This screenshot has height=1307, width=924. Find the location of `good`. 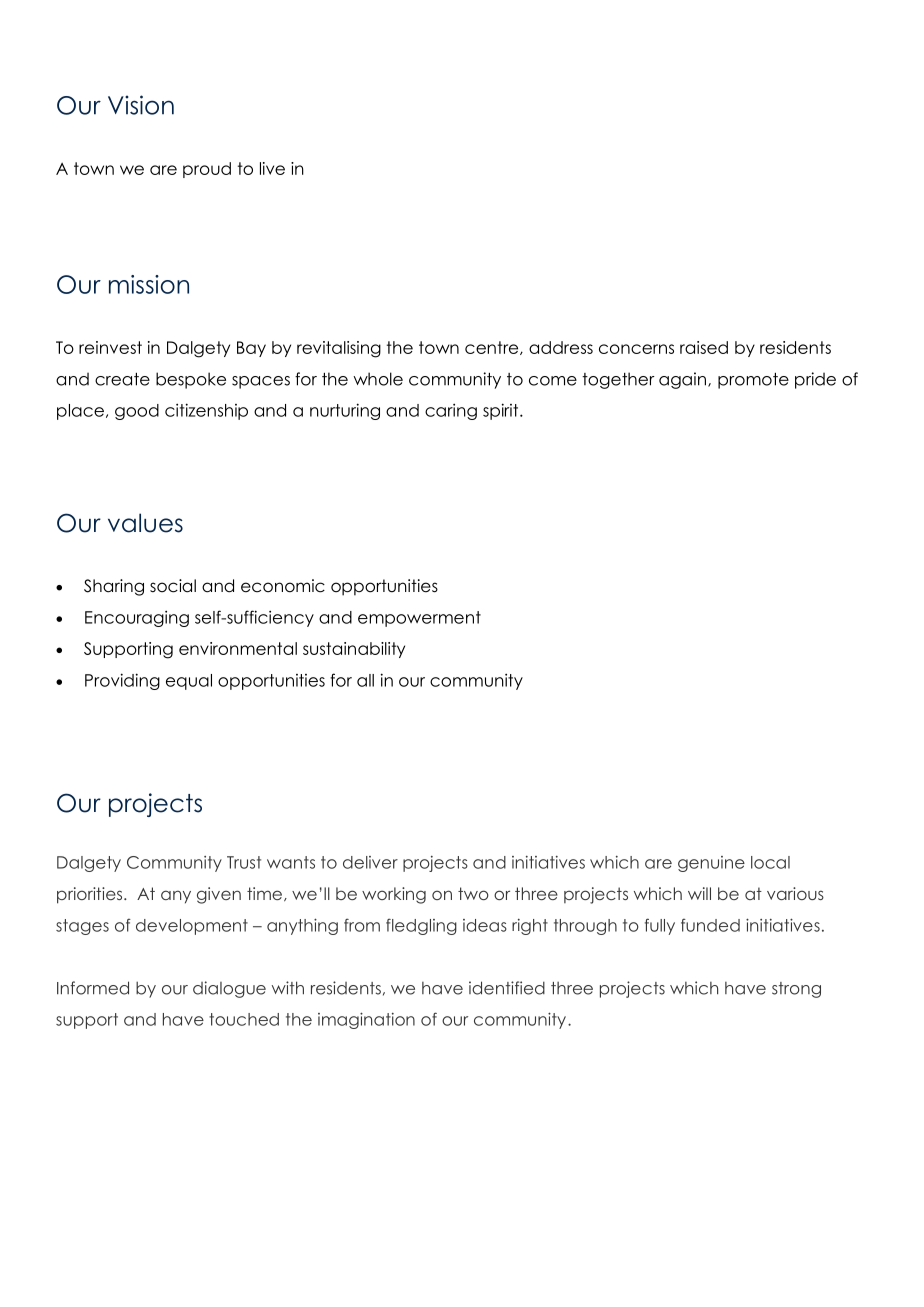

good is located at coordinates (137, 412).
